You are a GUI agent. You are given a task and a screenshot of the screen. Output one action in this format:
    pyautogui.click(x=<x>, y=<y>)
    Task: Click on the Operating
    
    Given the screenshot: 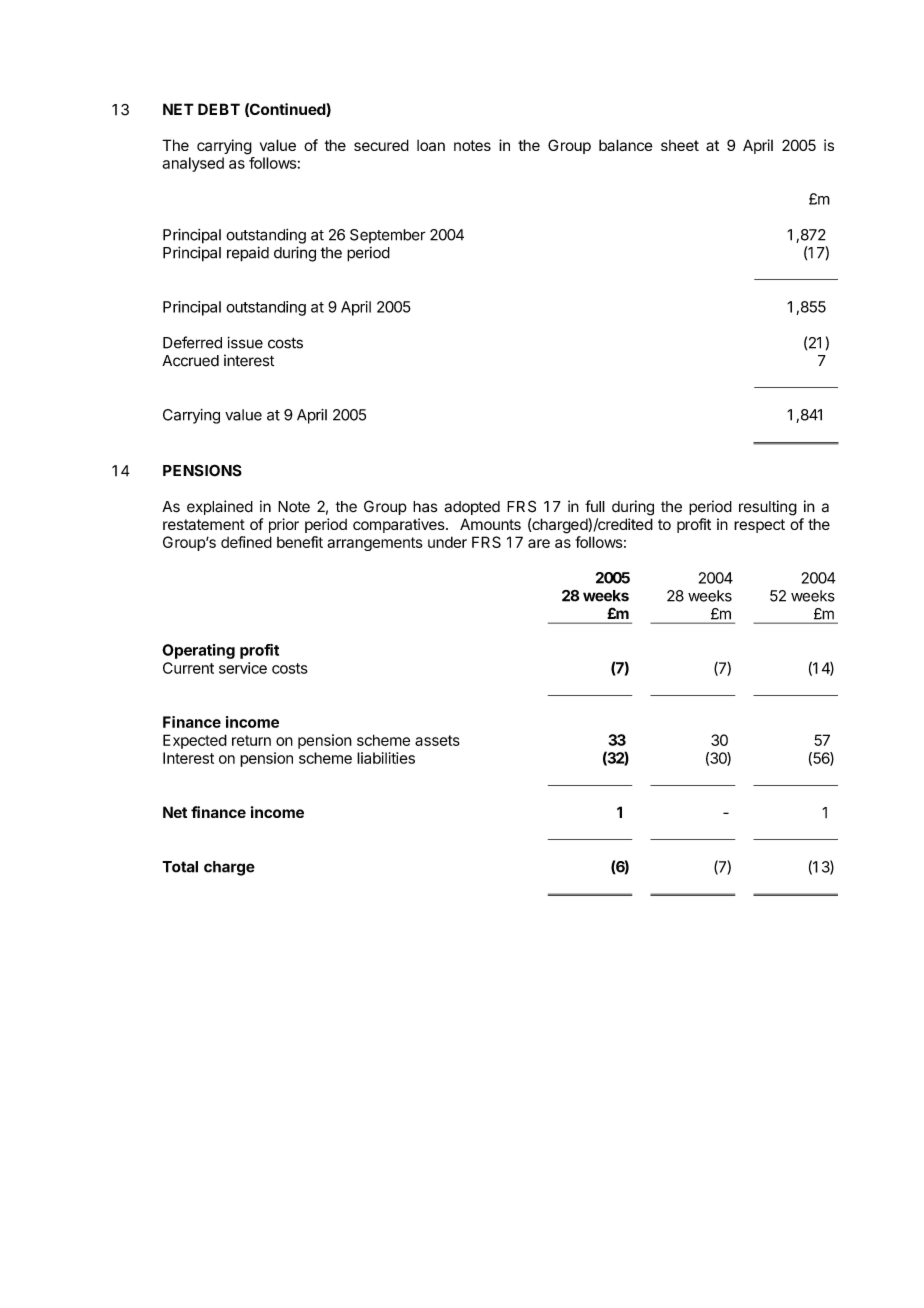 What is the action you would take?
    pyautogui.click(x=198, y=651)
